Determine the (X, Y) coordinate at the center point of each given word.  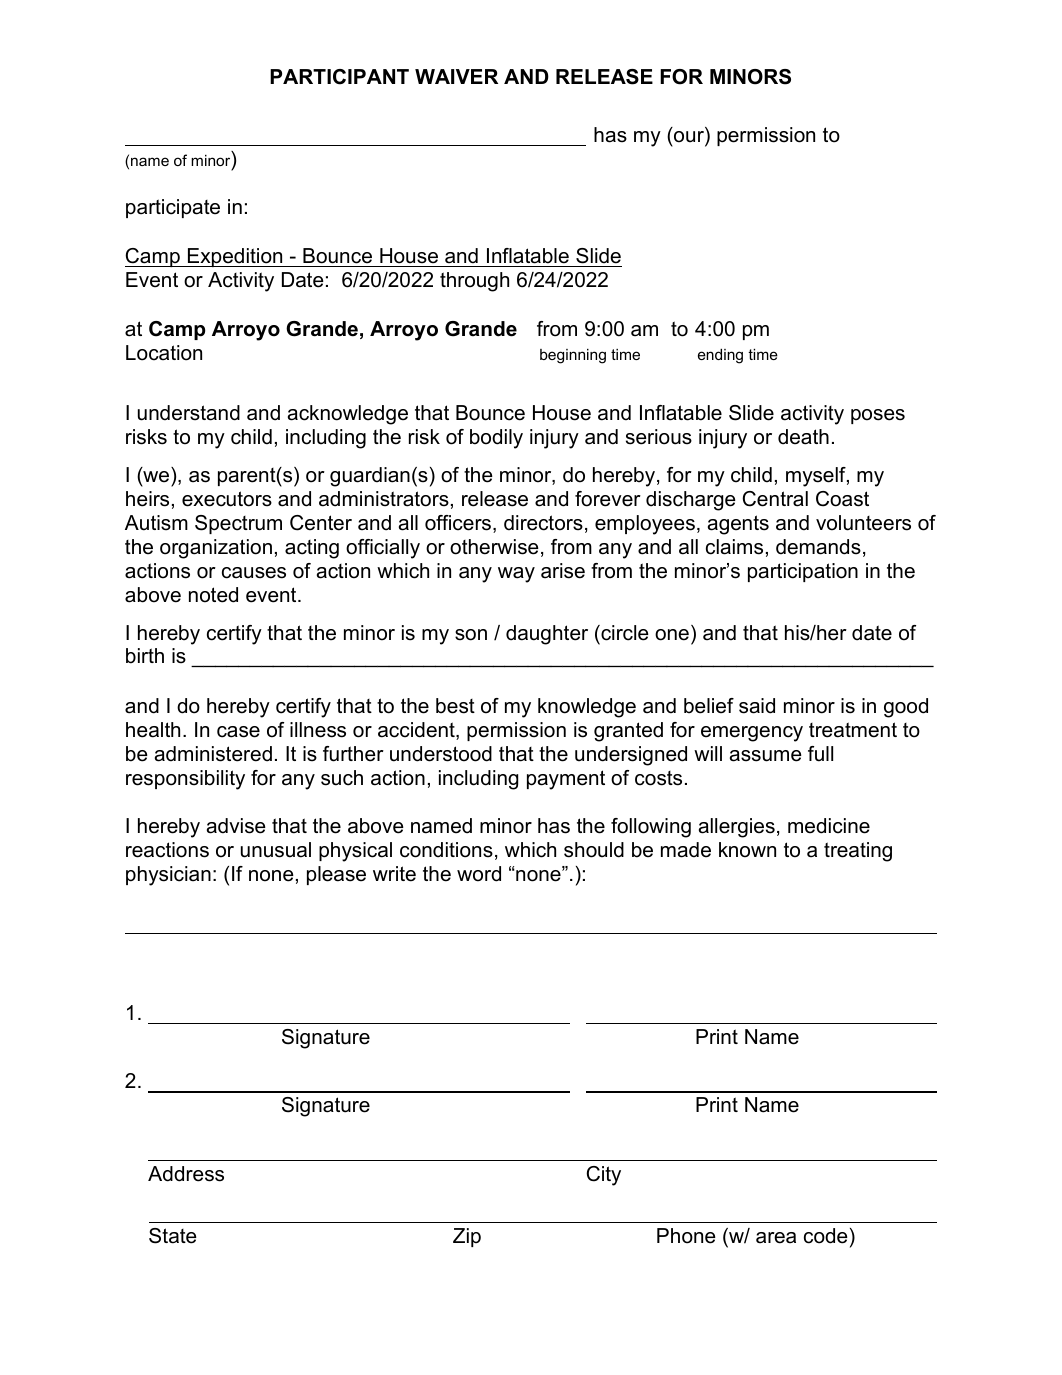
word (479, 874)
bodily (496, 439)
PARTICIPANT (339, 77)
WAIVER (456, 76)
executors (227, 499)
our (690, 138)
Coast (842, 499)
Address (186, 1174)
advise (236, 826)
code (826, 1236)
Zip (467, 1237)
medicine (829, 826)
